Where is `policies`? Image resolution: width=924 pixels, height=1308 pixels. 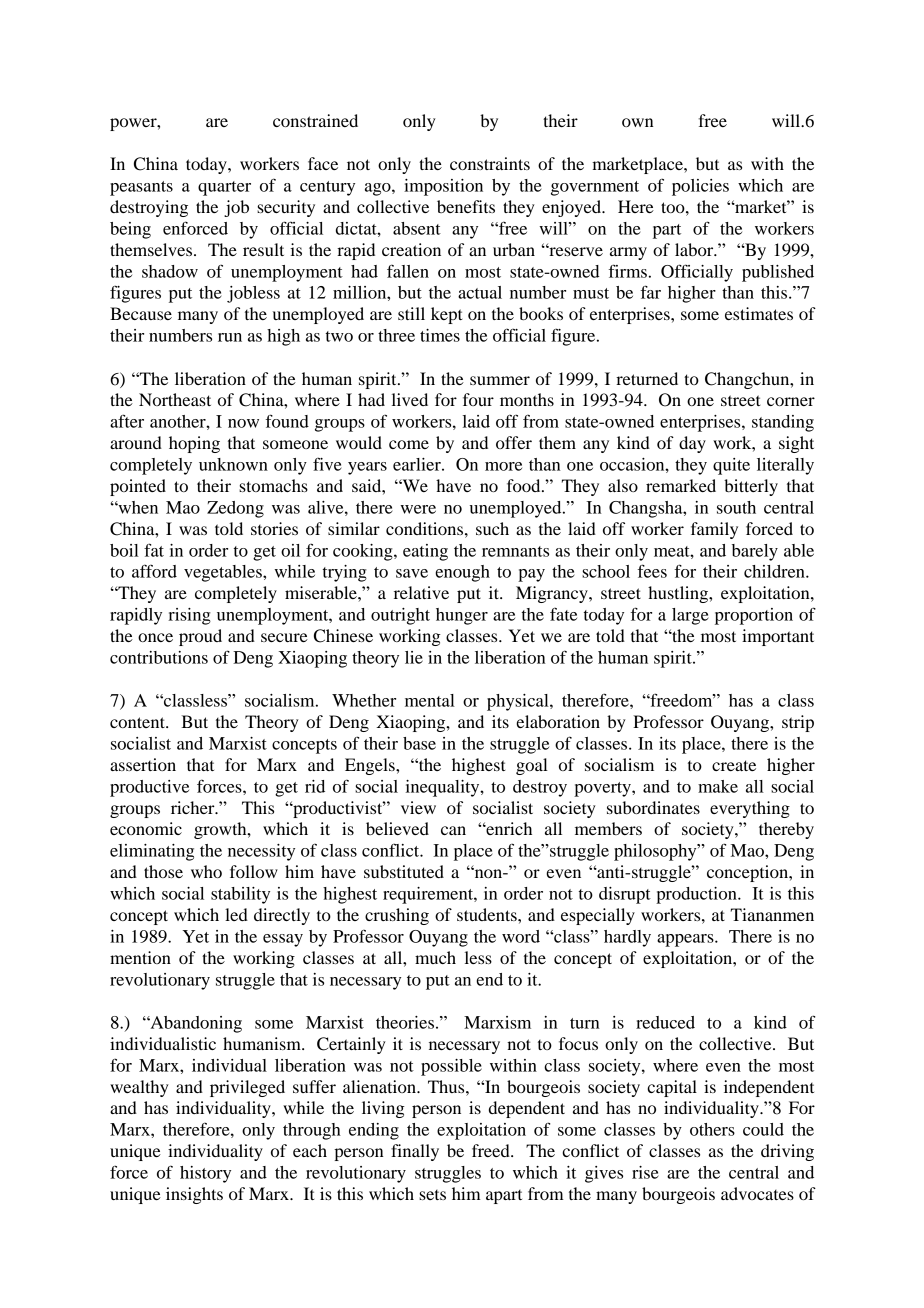
policies is located at coordinates (700, 187).
